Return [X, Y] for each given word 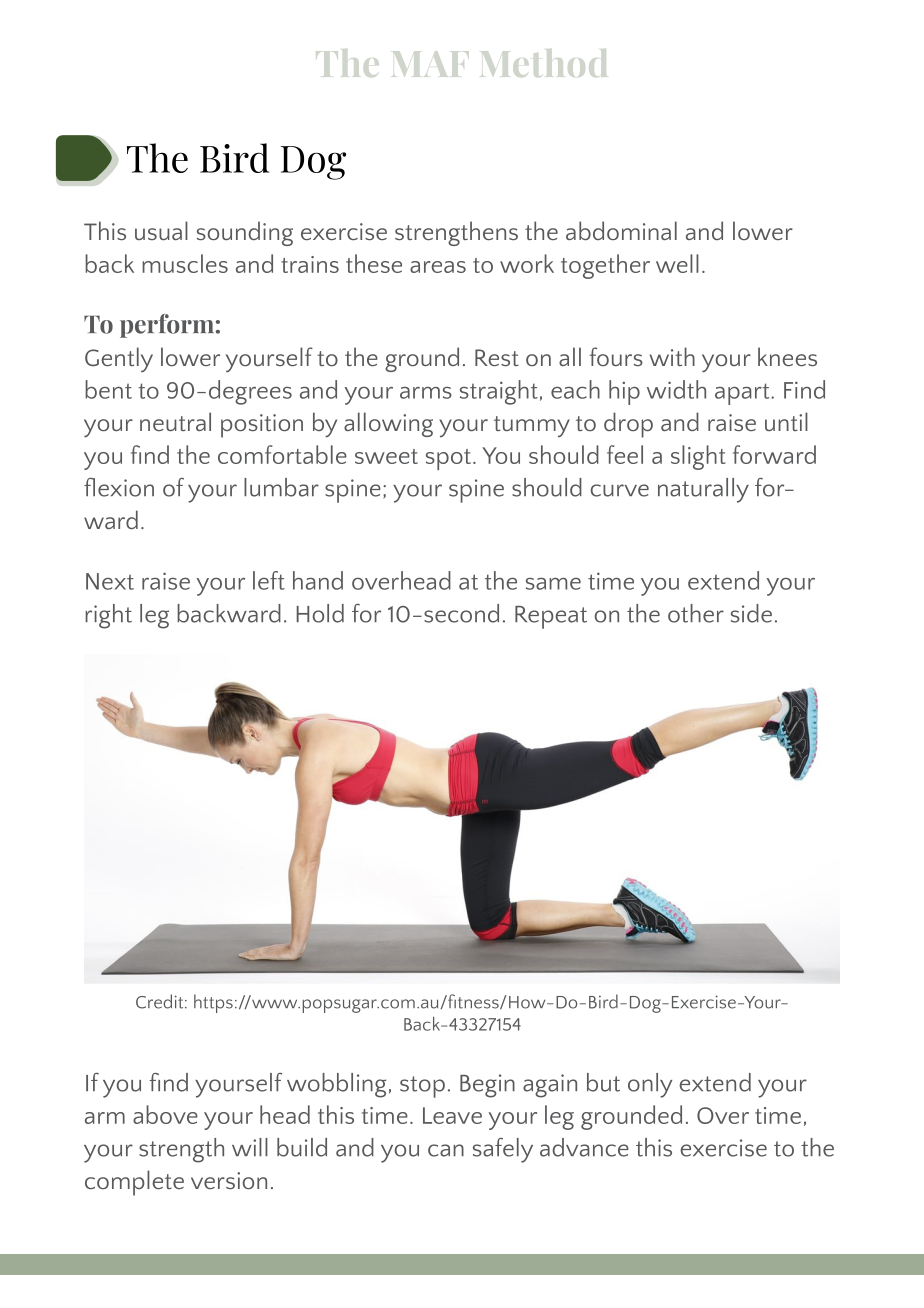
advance [584, 1147]
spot [448, 459]
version [229, 1180]
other [696, 613]
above [165, 1114]
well [677, 263]
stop [422, 1087]
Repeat [551, 617]
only [650, 1085]
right [108, 616]
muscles [185, 263]
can [446, 1150]
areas [438, 267]
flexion [119, 487]
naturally [703, 490]
